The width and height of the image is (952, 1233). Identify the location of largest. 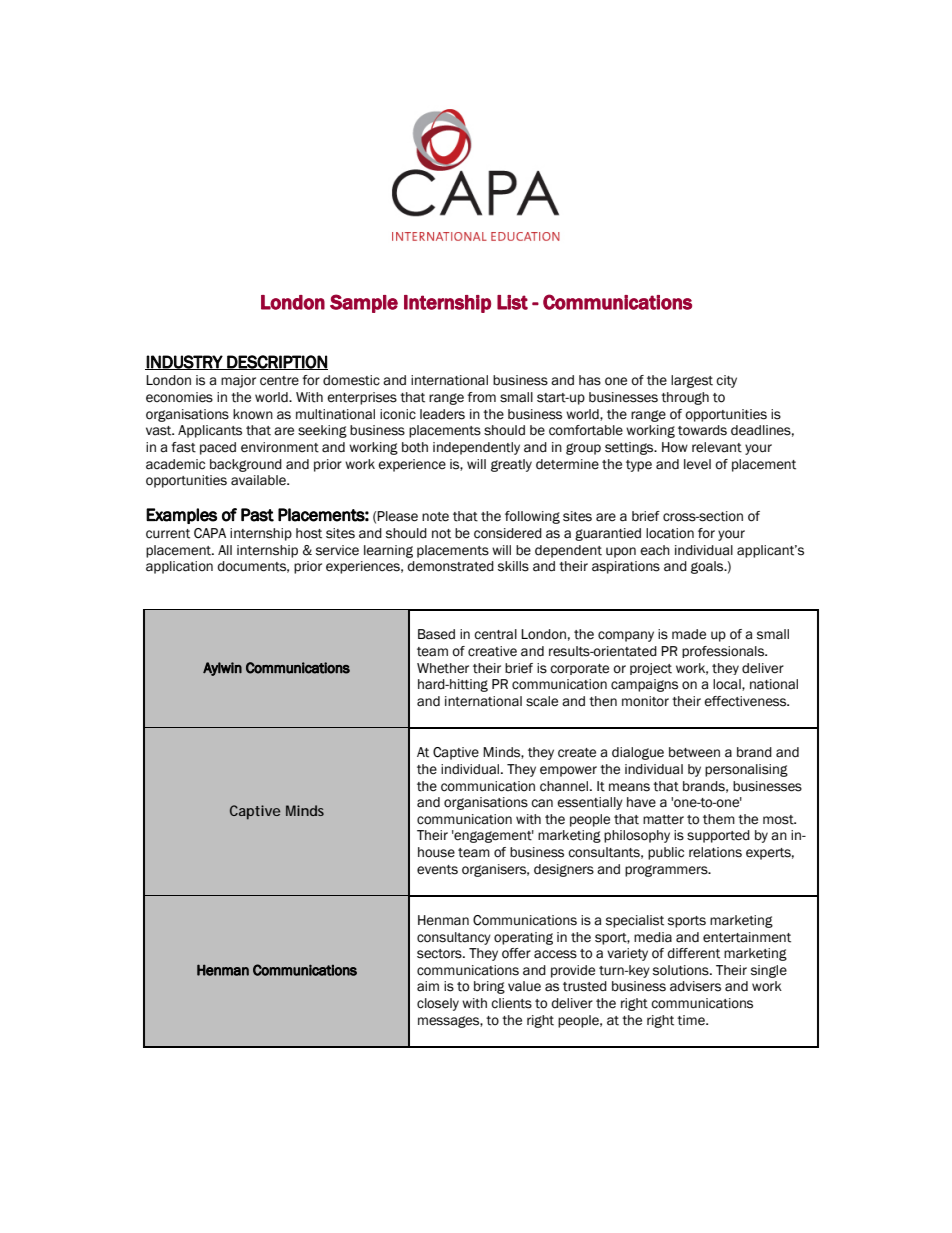
(692, 381).
